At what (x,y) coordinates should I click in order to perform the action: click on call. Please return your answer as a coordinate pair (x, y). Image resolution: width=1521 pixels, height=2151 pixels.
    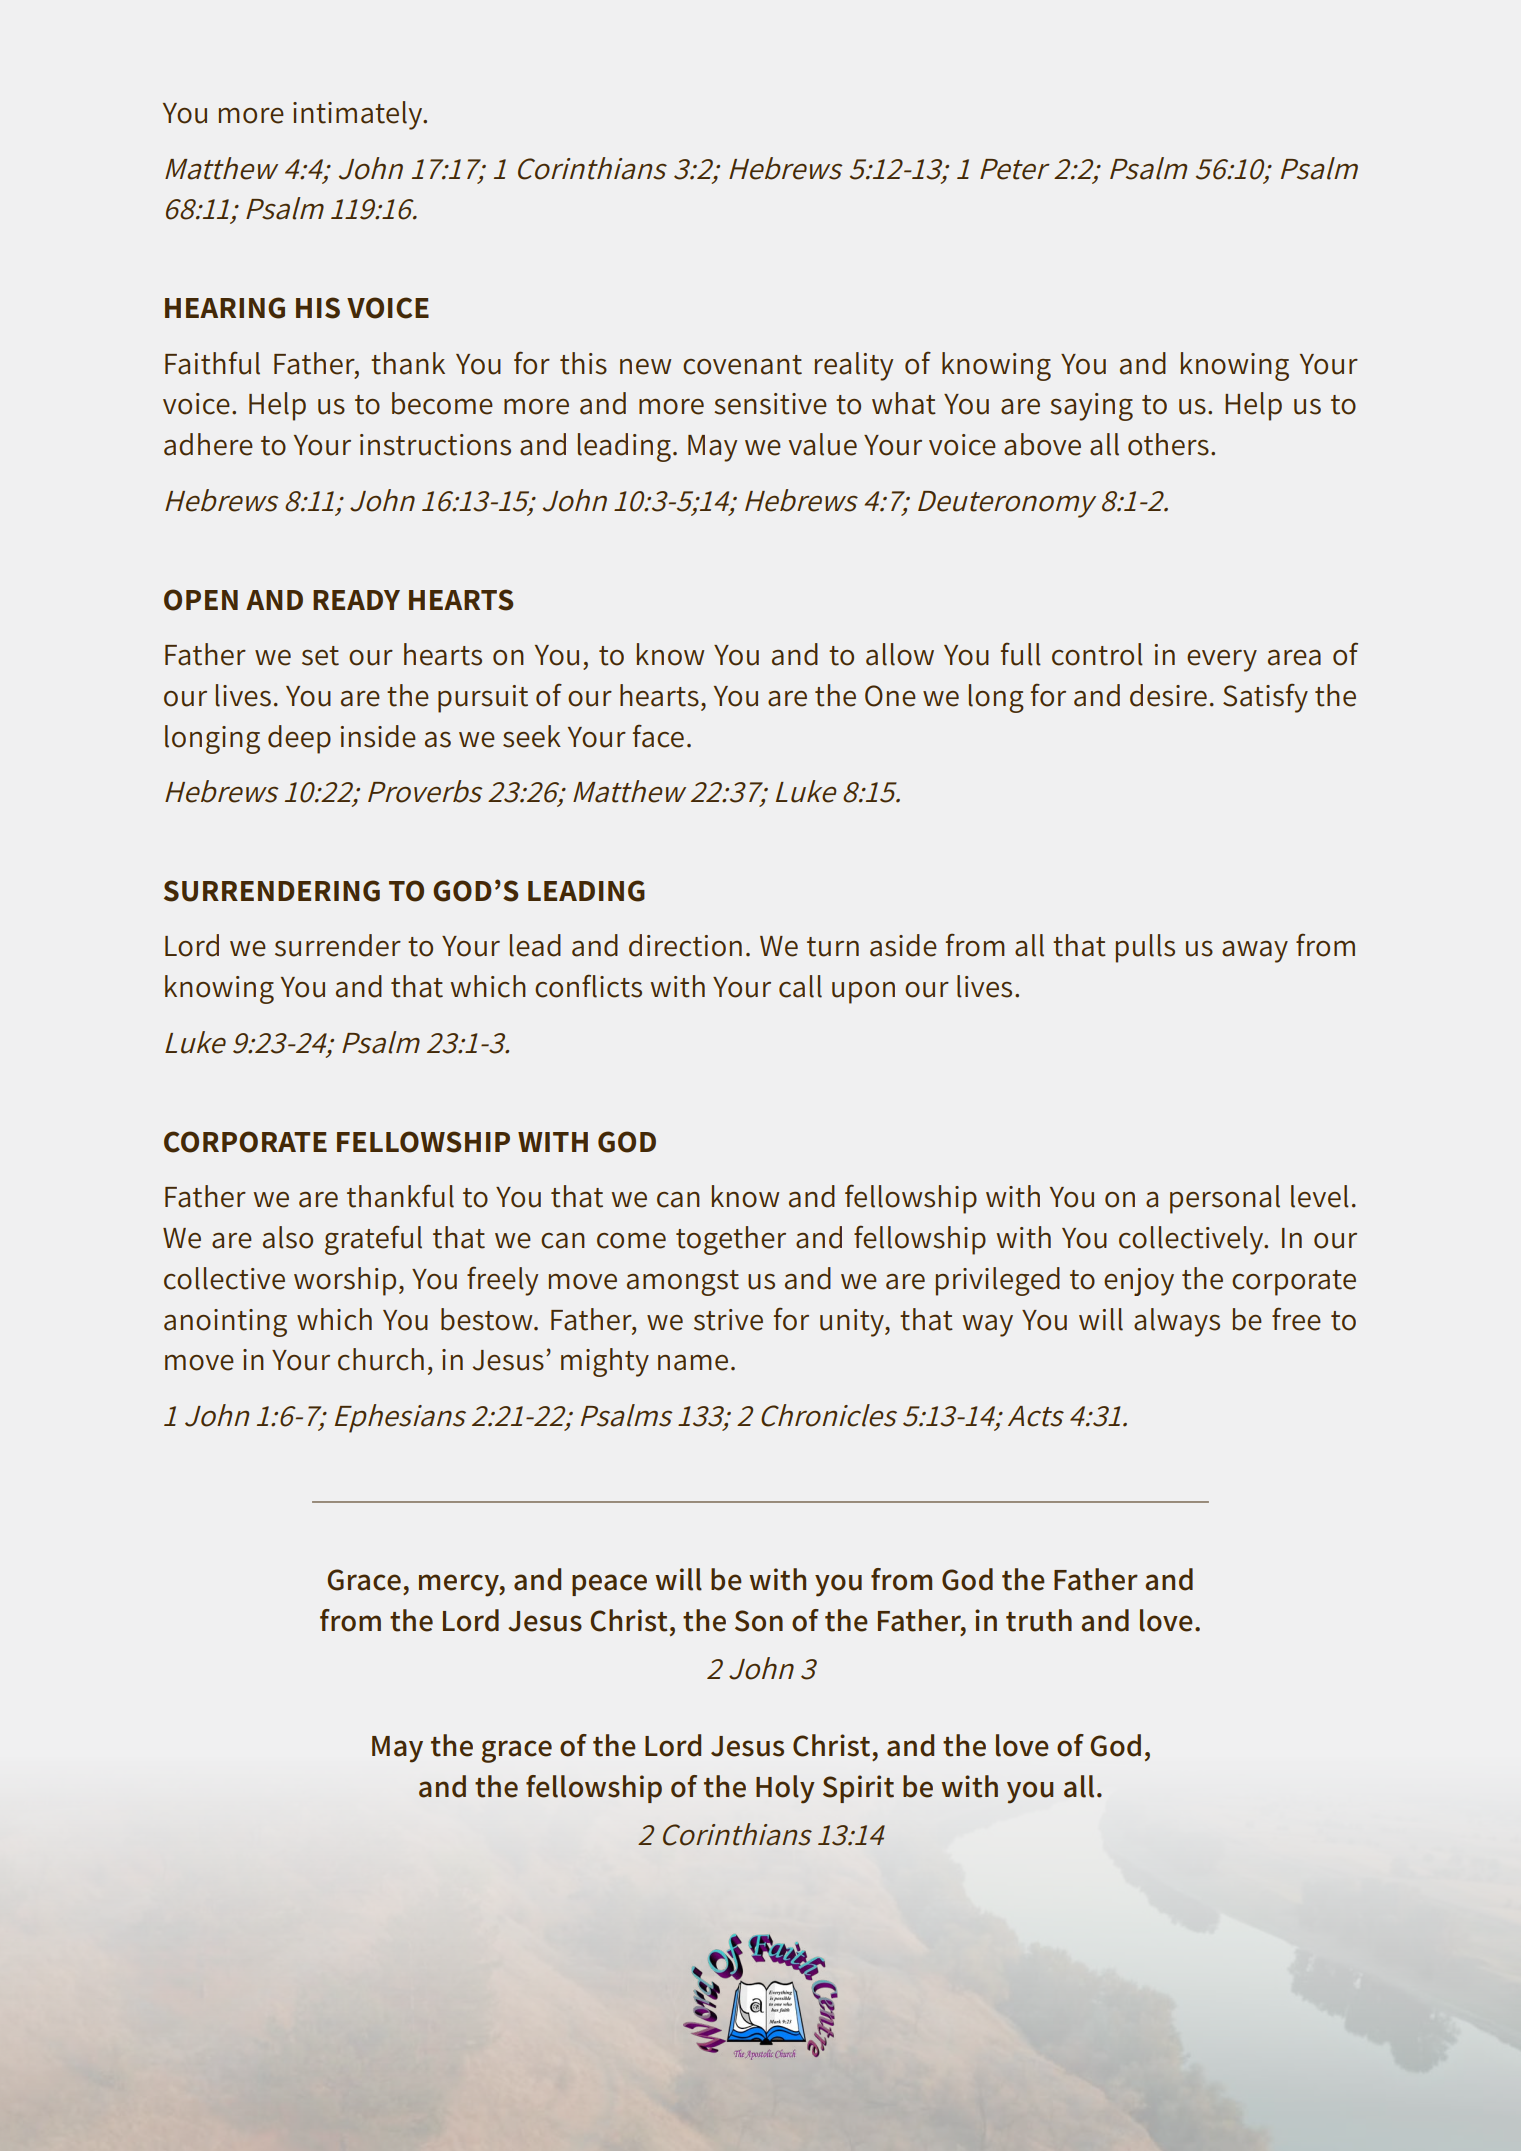
    Looking at the image, I should click on (800, 986).
